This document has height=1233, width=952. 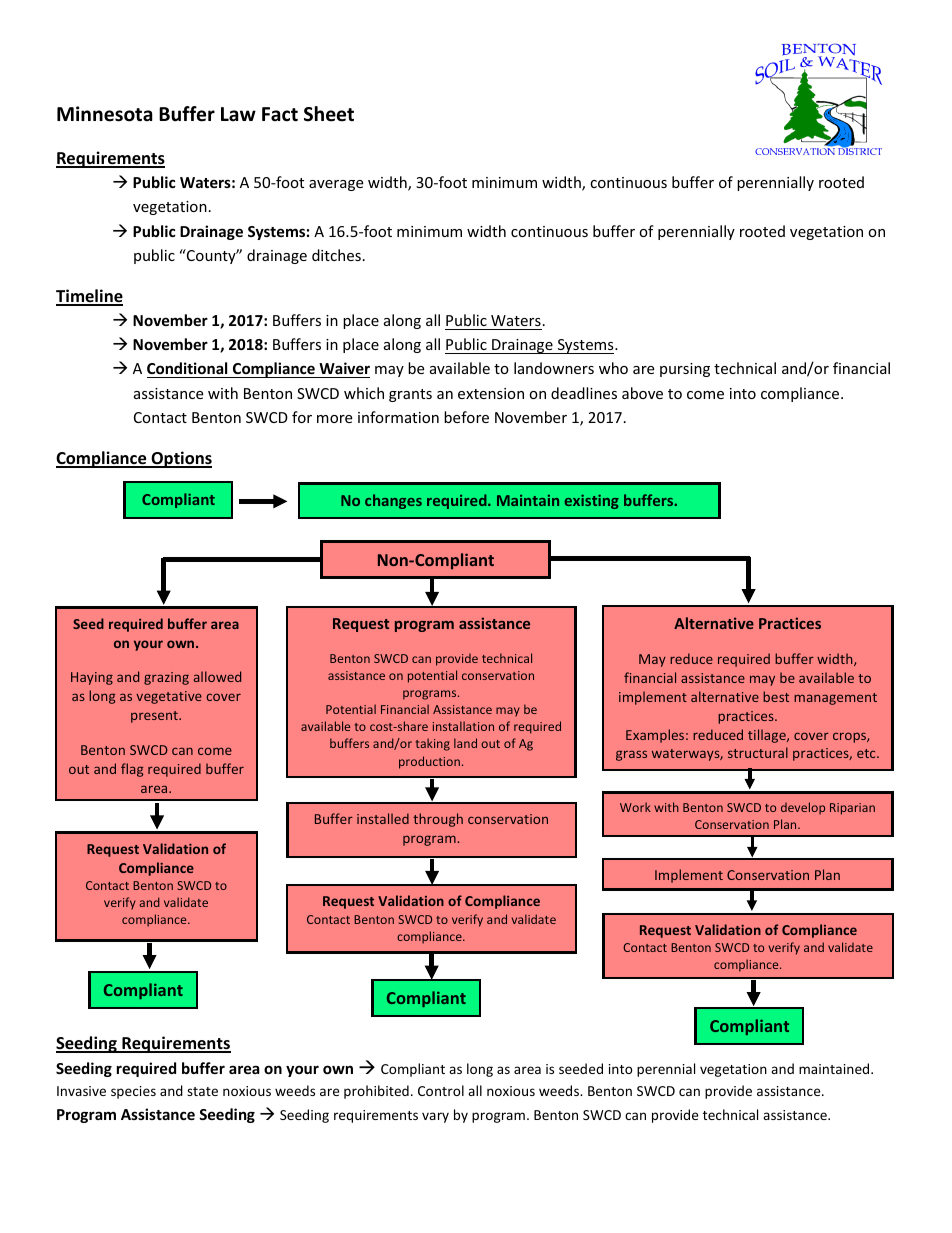 What do you see at coordinates (238, 114) in the document?
I see `Law` at bounding box center [238, 114].
